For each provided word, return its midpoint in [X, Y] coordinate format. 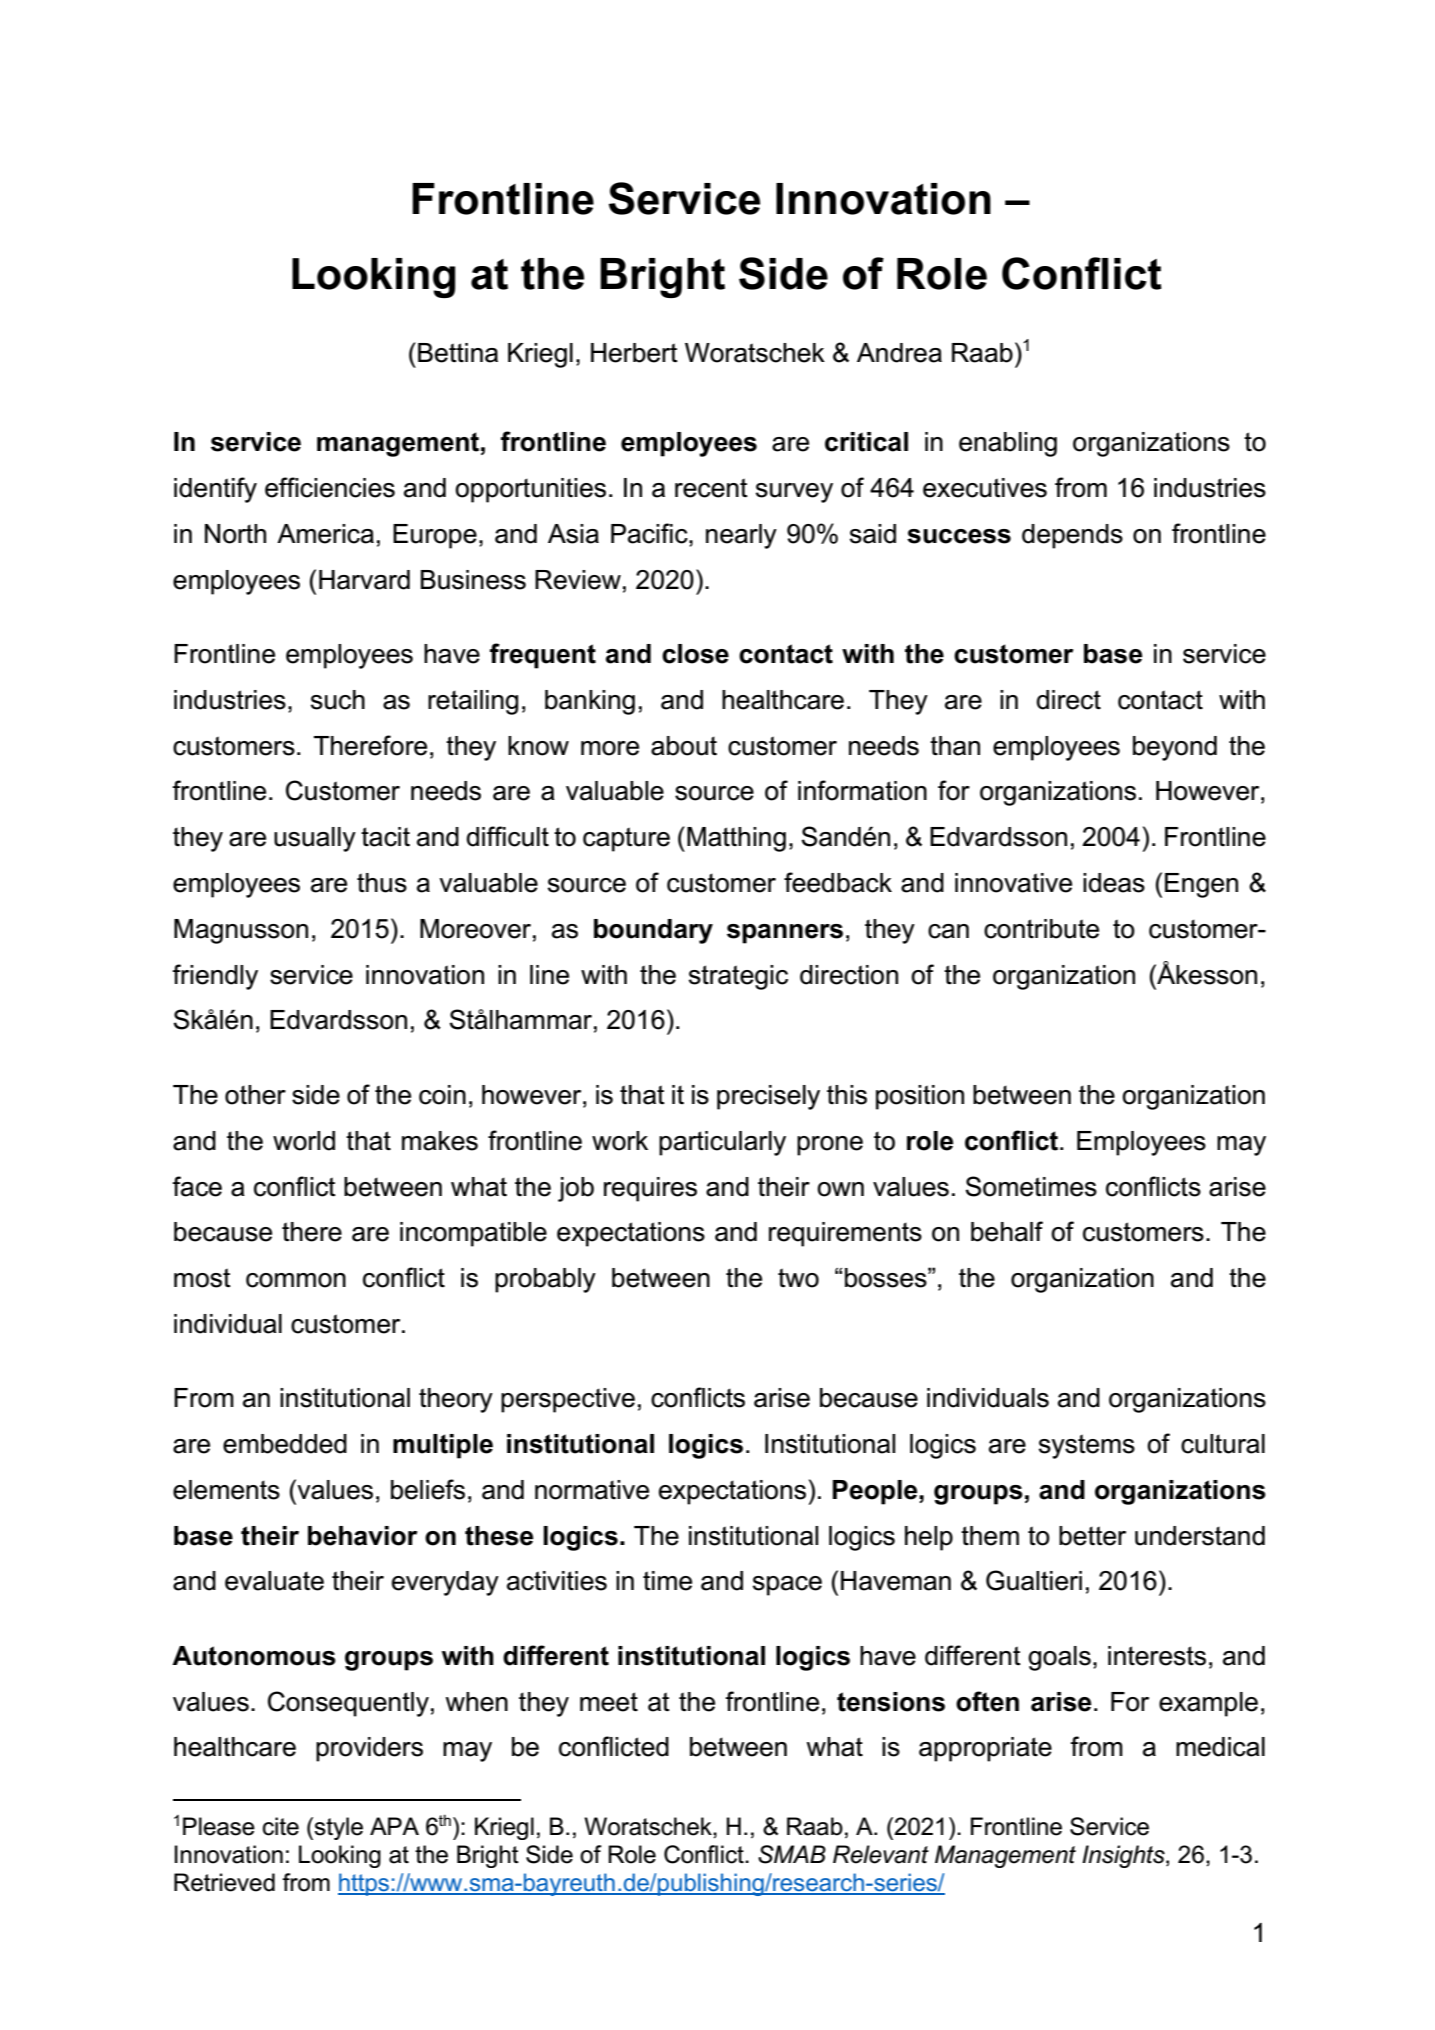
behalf [1007, 1231]
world [304, 1141]
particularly [722, 1143]
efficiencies [330, 487]
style [338, 1828]
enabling [1008, 444]
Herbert [634, 353]
